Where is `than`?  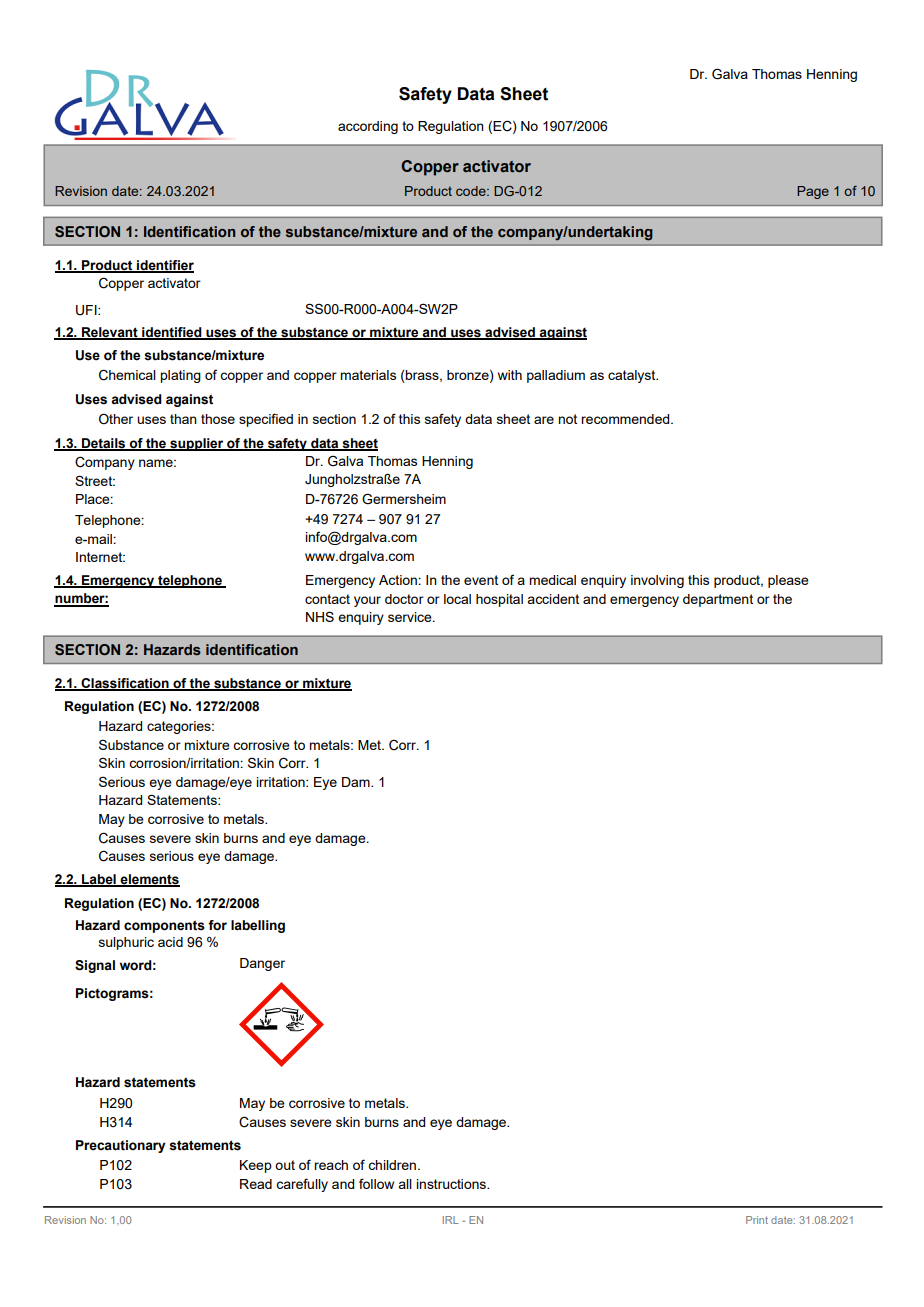 than is located at coordinates (183, 419).
